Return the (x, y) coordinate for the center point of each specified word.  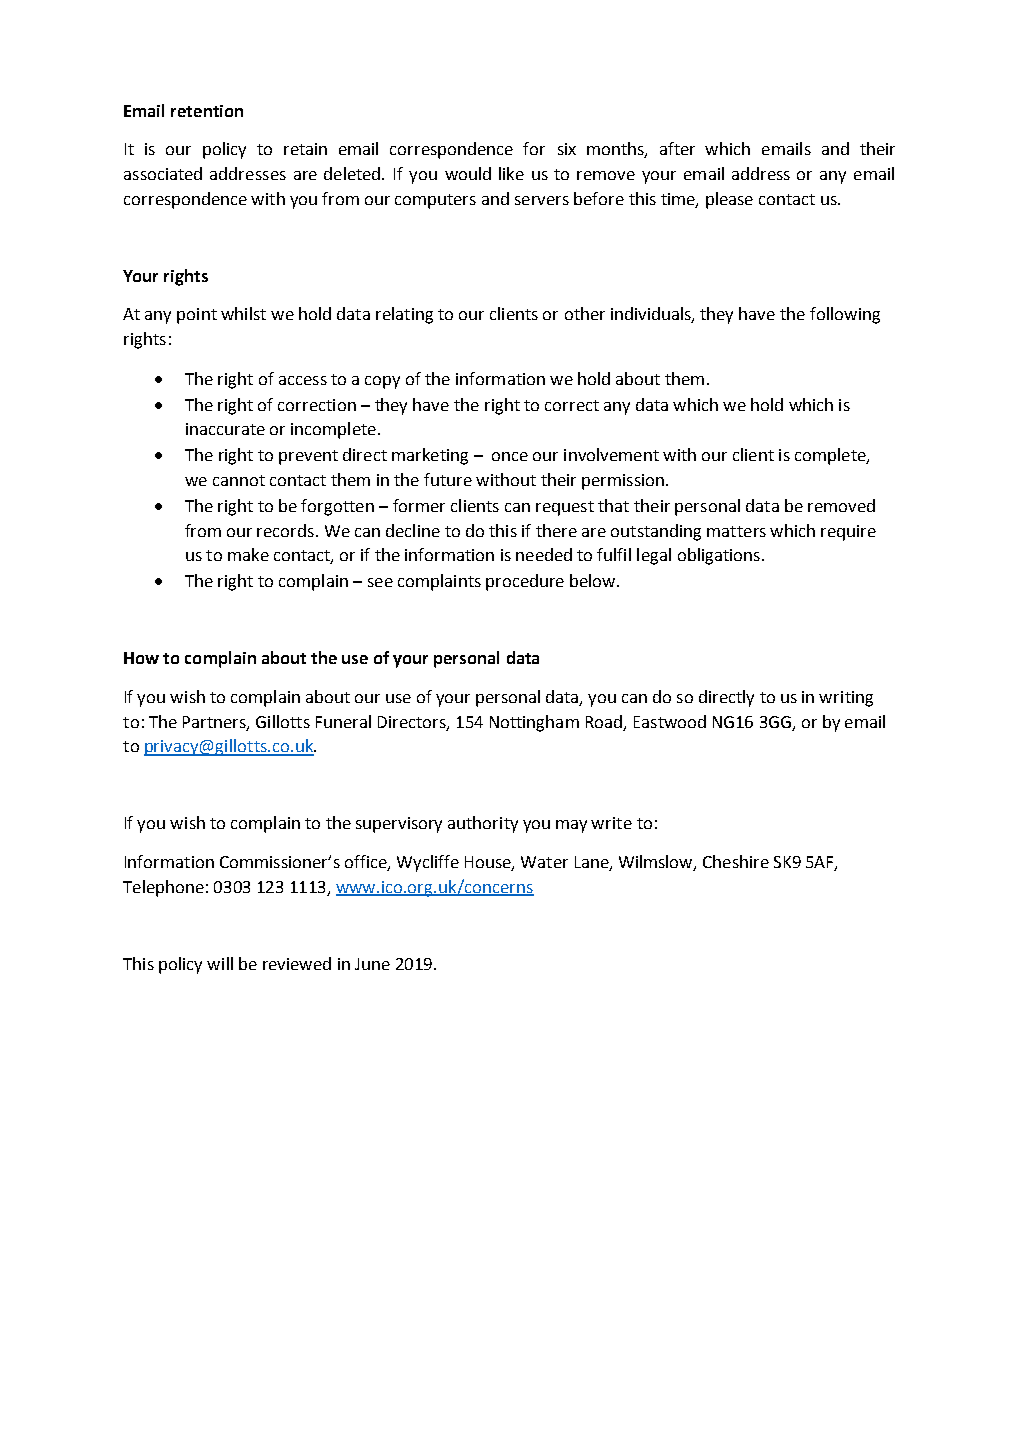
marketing (430, 456)
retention (207, 111)
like (511, 173)
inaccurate (225, 429)
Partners (215, 723)
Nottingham (534, 723)
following (845, 315)
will (220, 963)
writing (846, 699)
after (677, 148)
